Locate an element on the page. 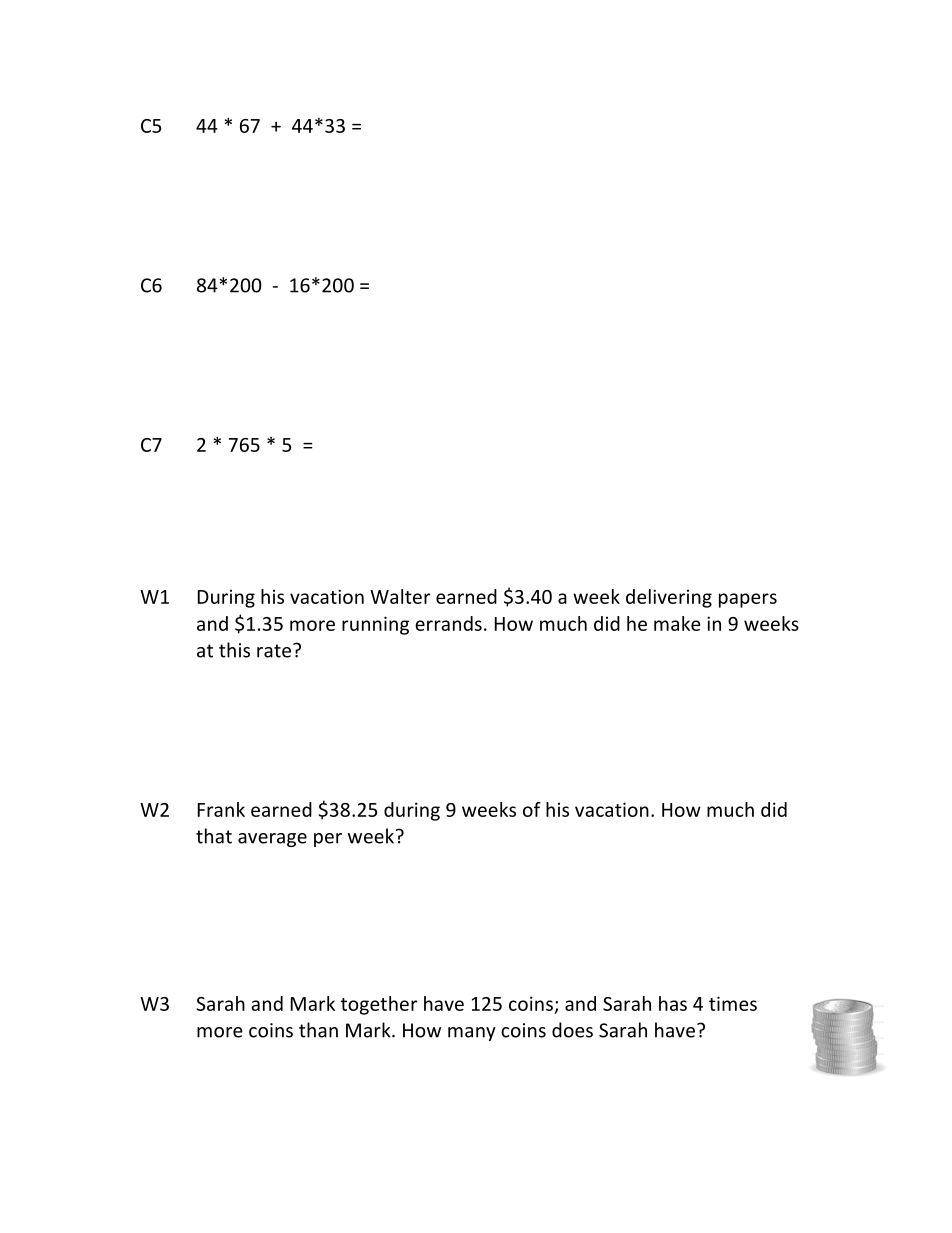  errands is located at coordinates (448, 623).
